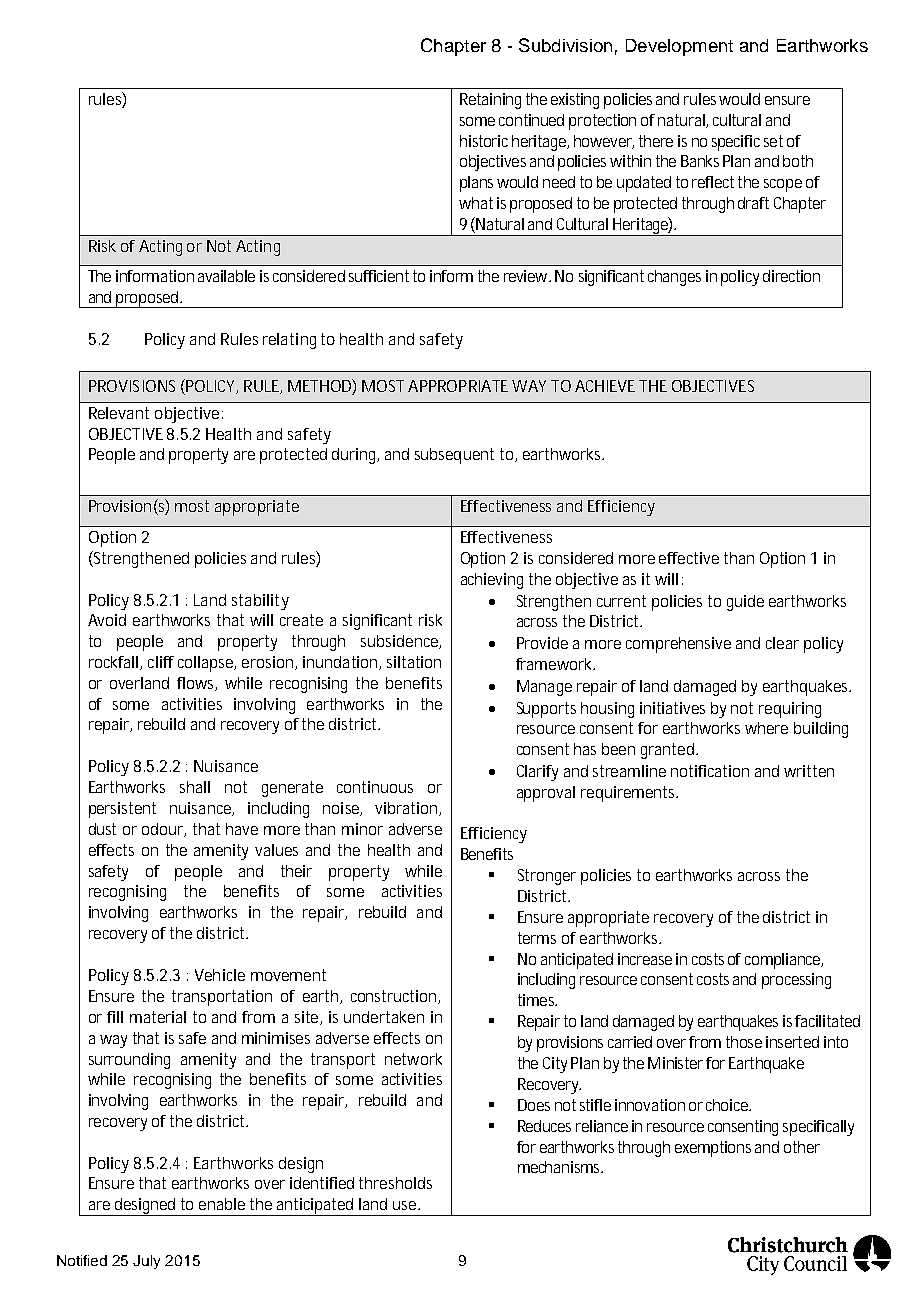 This screenshot has width=924, height=1308. Describe the element at coordinates (679, 47) in the screenshot. I see `Development` at that location.
